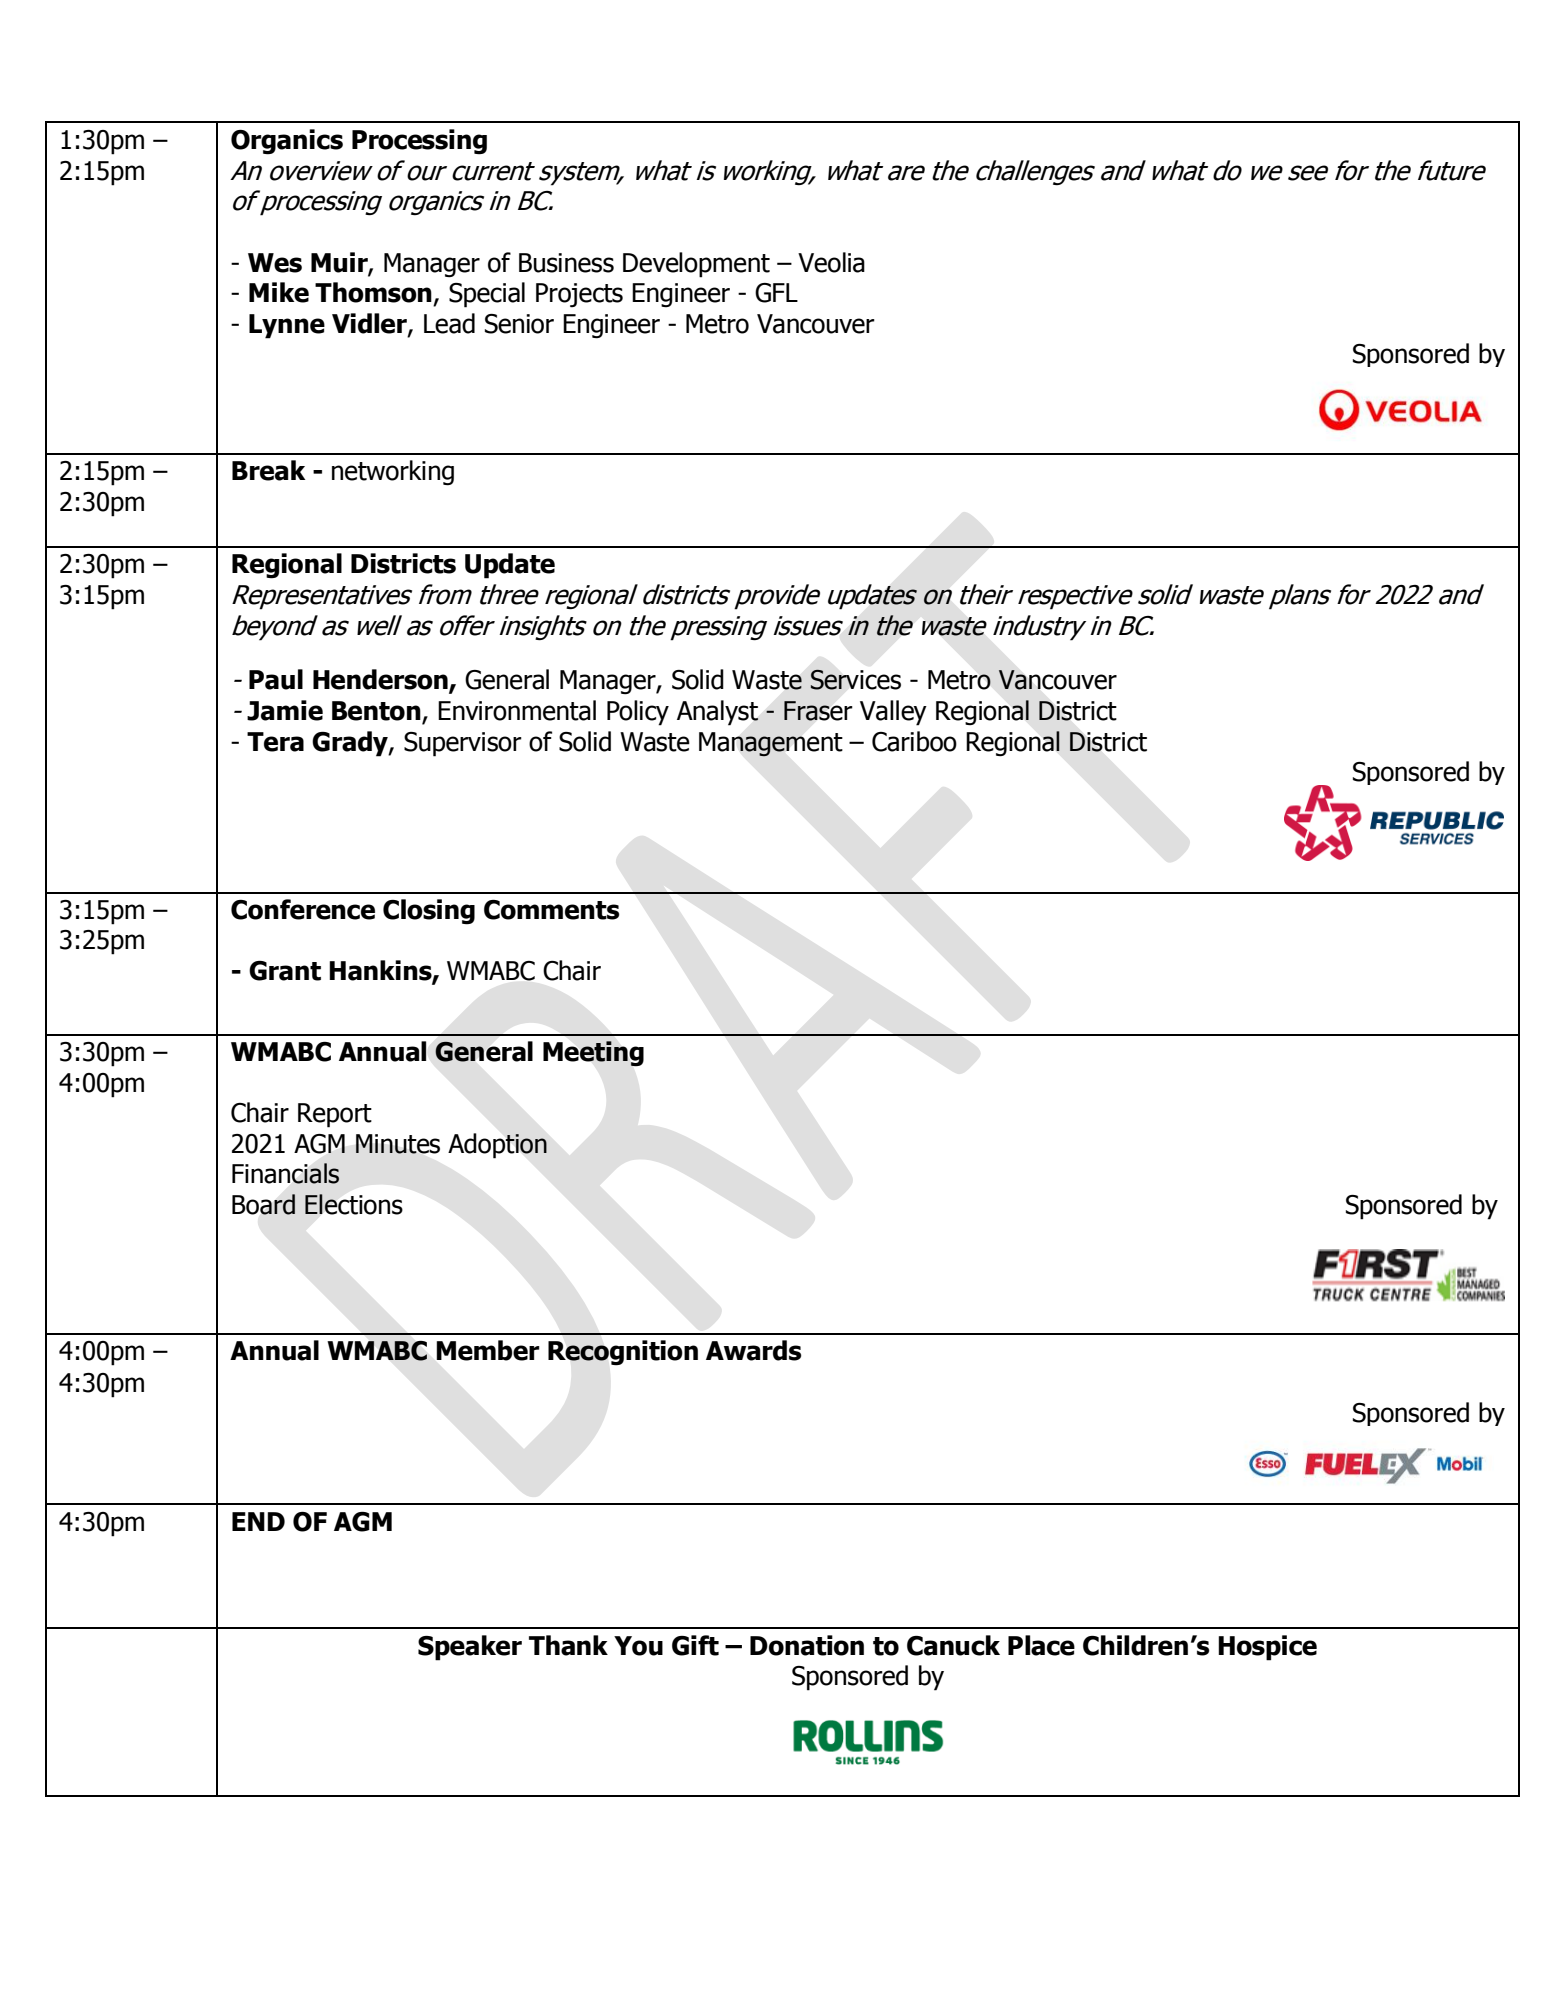 The height and width of the screenshot is (2009, 1552). Describe the element at coordinates (696, 265) in the screenshot. I see `Development` at that location.
